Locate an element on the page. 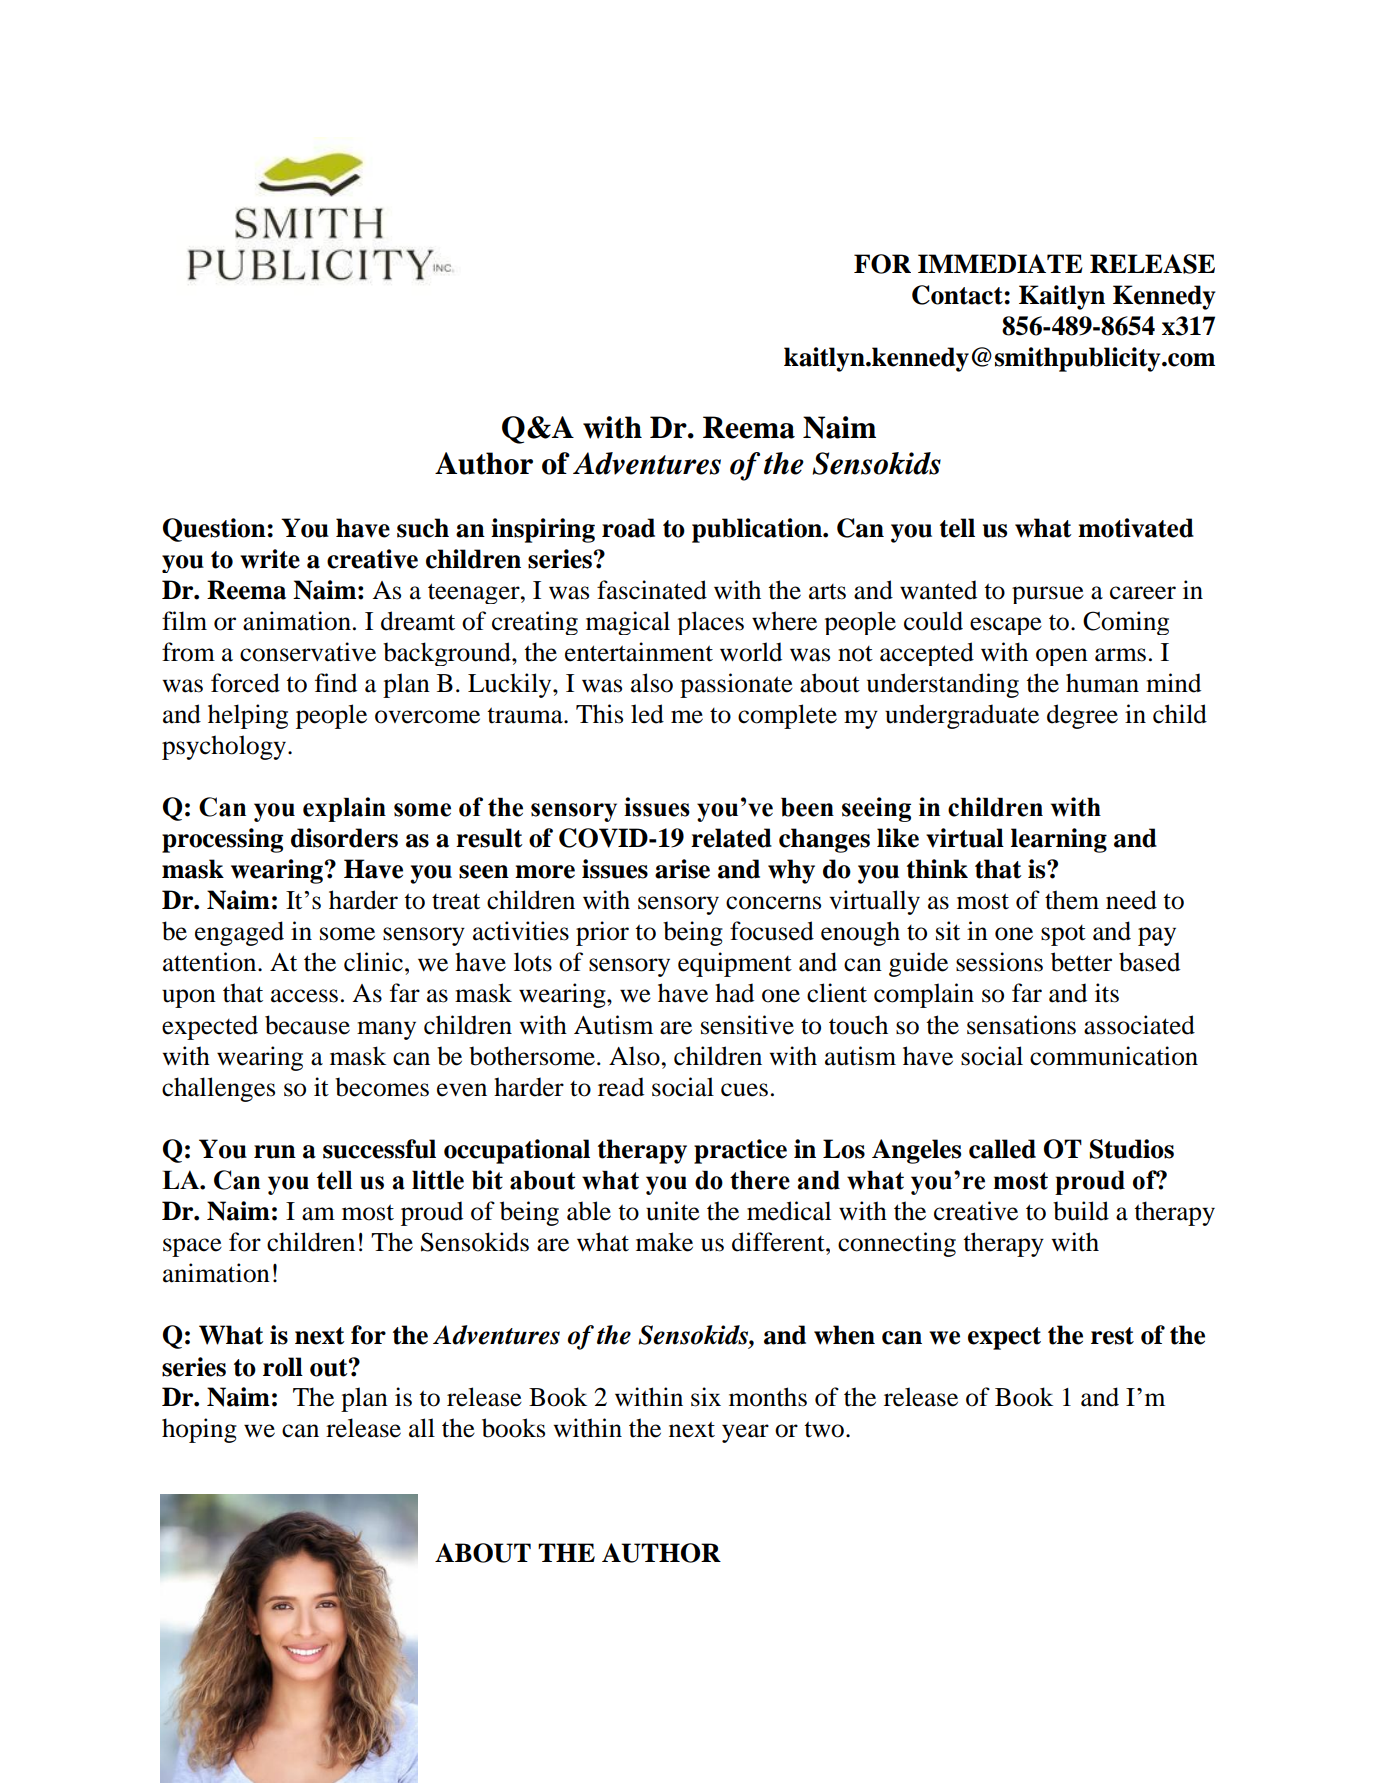 The height and width of the image is (1783, 1378). roll is located at coordinates (283, 1367).
